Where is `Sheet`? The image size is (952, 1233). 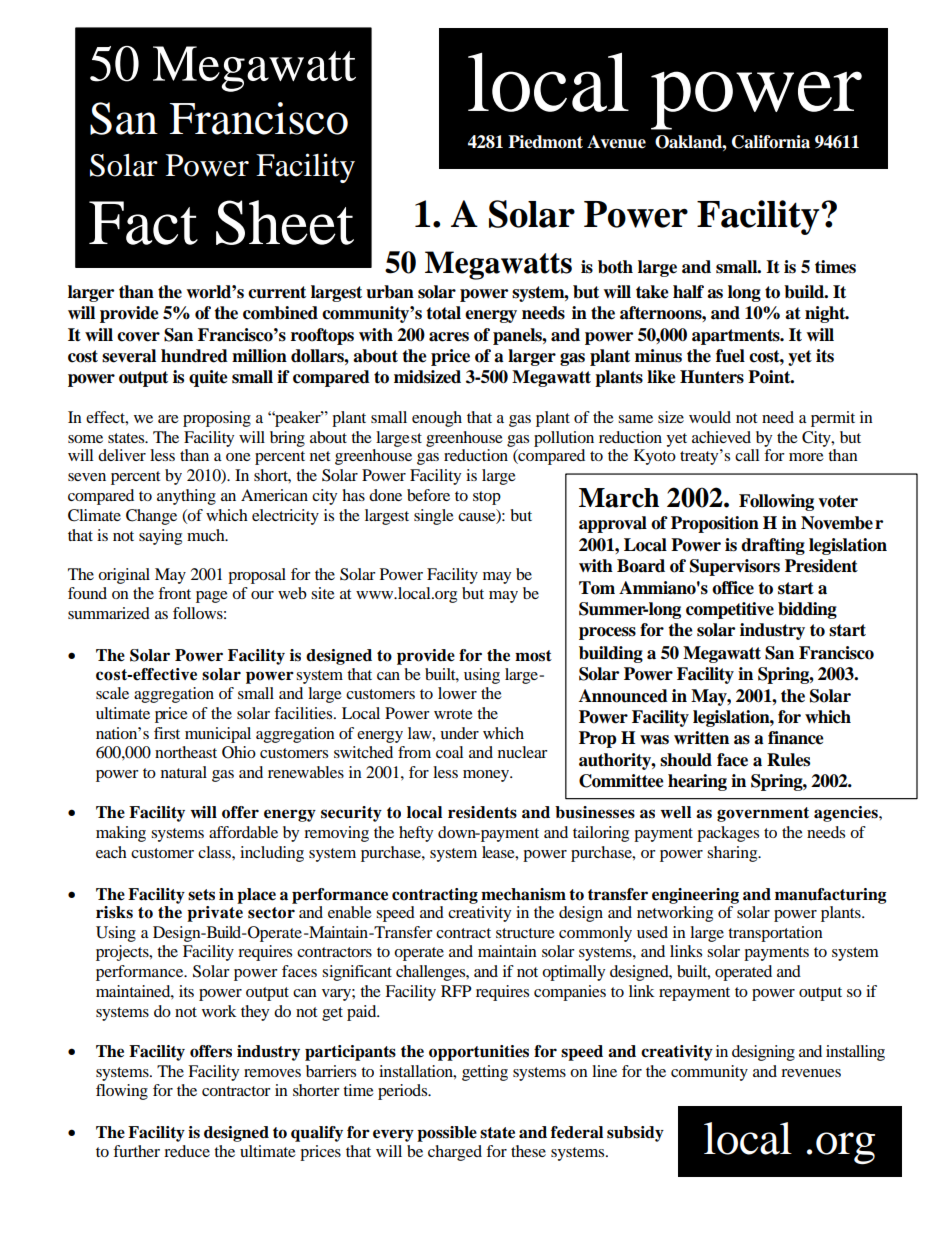 Sheet is located at coordinates (285, 222).
